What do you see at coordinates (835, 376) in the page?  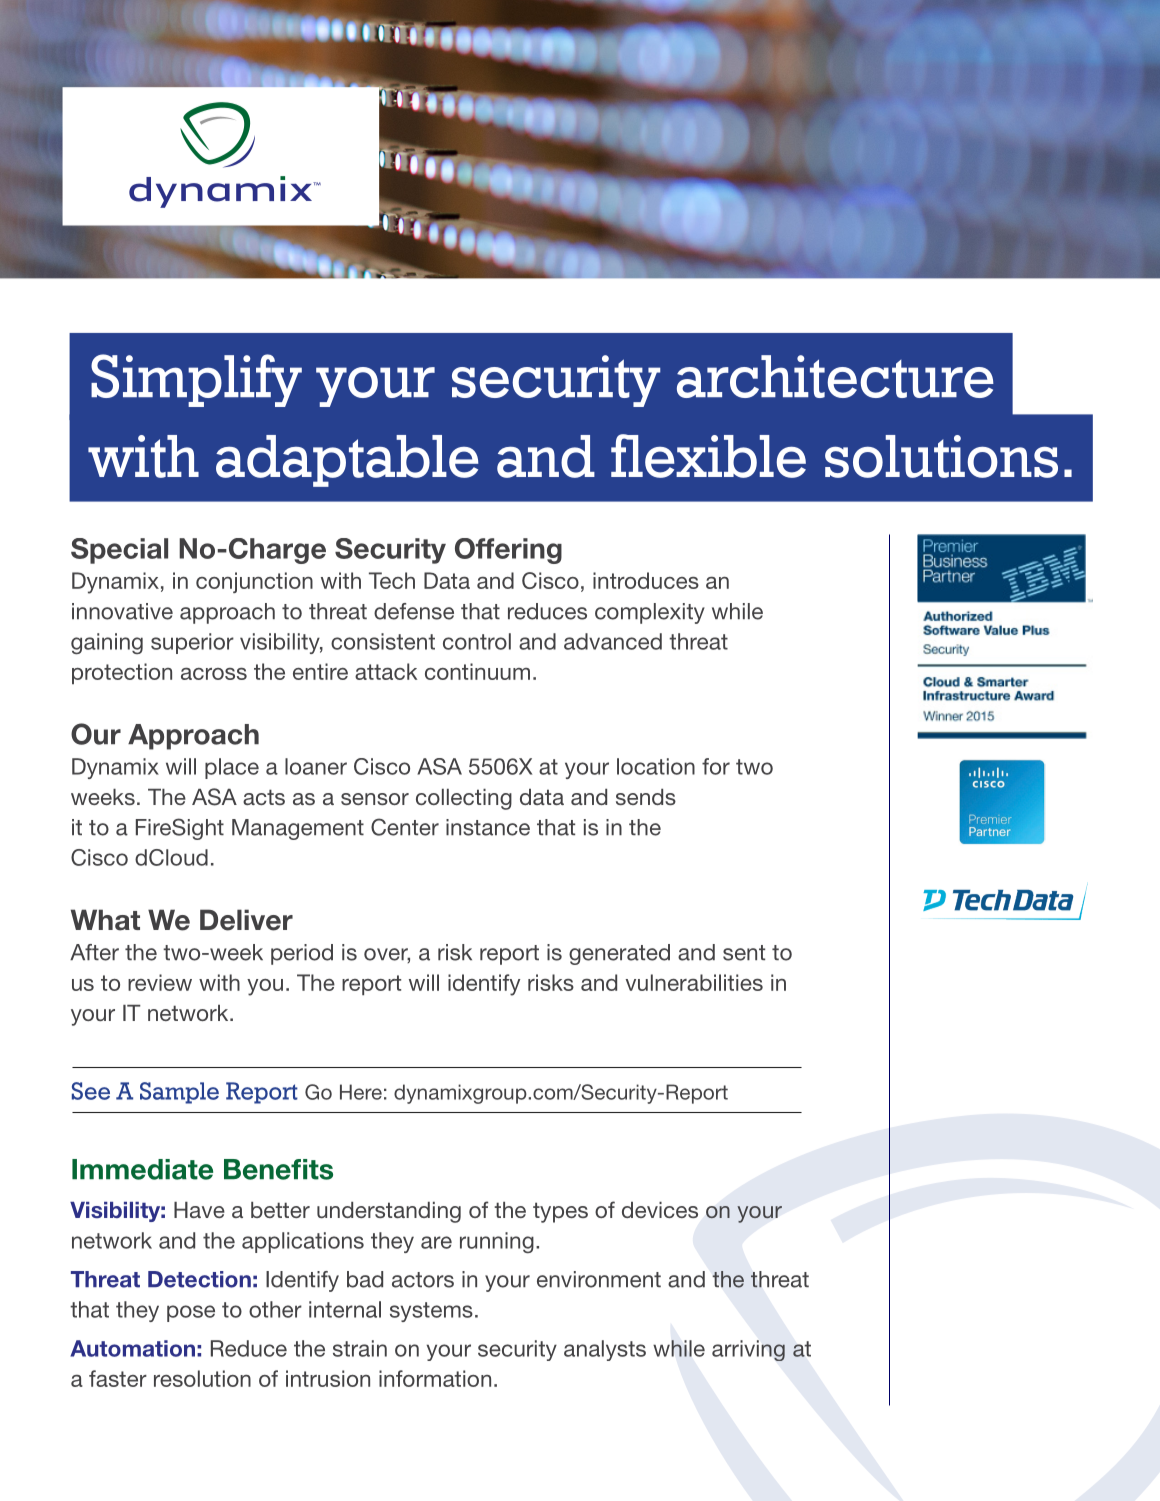 I see `architecture` at bounding box center [835, 376].
